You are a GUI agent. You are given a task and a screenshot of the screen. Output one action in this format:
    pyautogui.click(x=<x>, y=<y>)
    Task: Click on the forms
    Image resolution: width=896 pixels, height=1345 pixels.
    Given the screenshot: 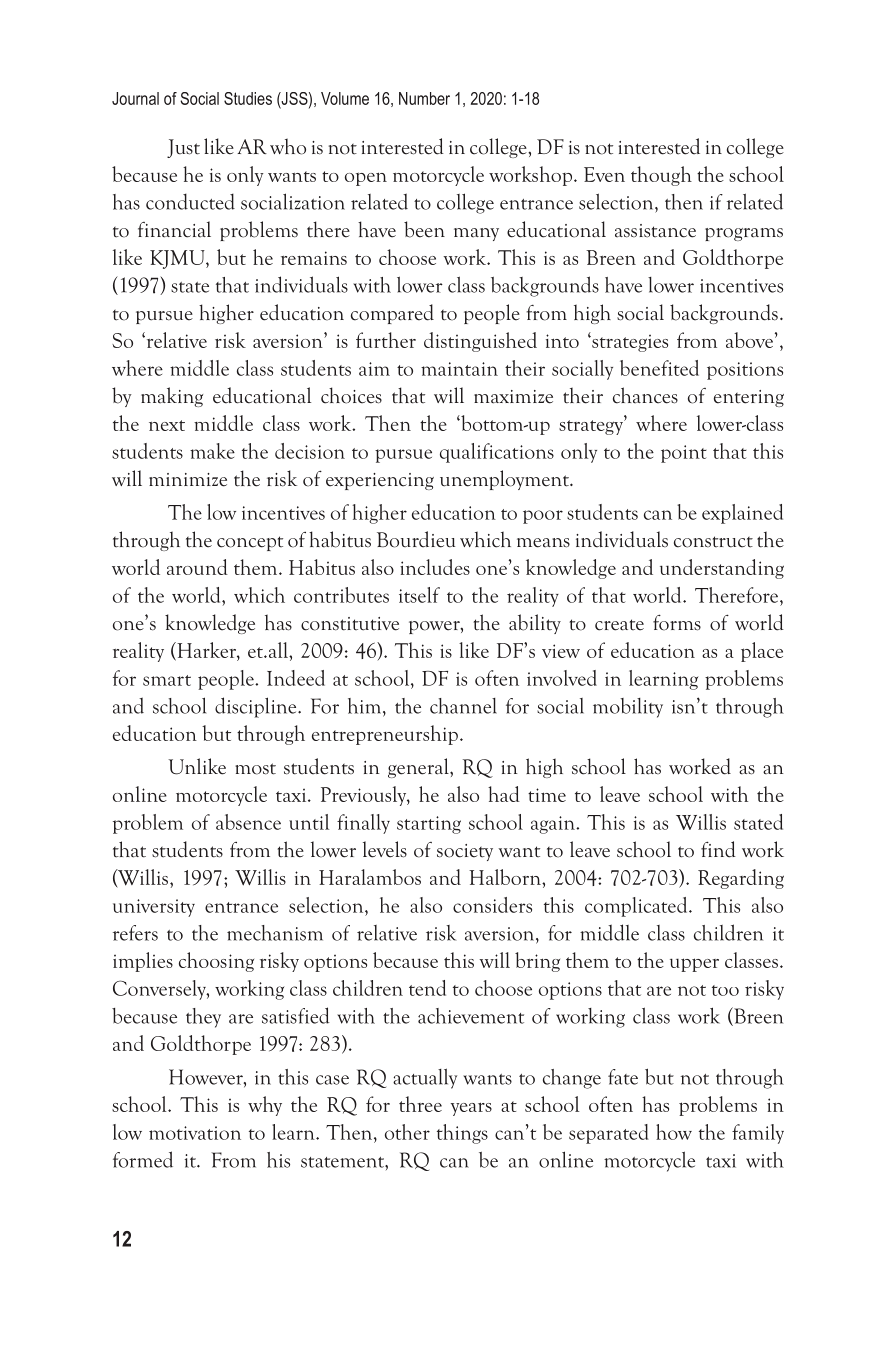 What is the action you would take?
    pyautogui.click(x=677, y=622)
